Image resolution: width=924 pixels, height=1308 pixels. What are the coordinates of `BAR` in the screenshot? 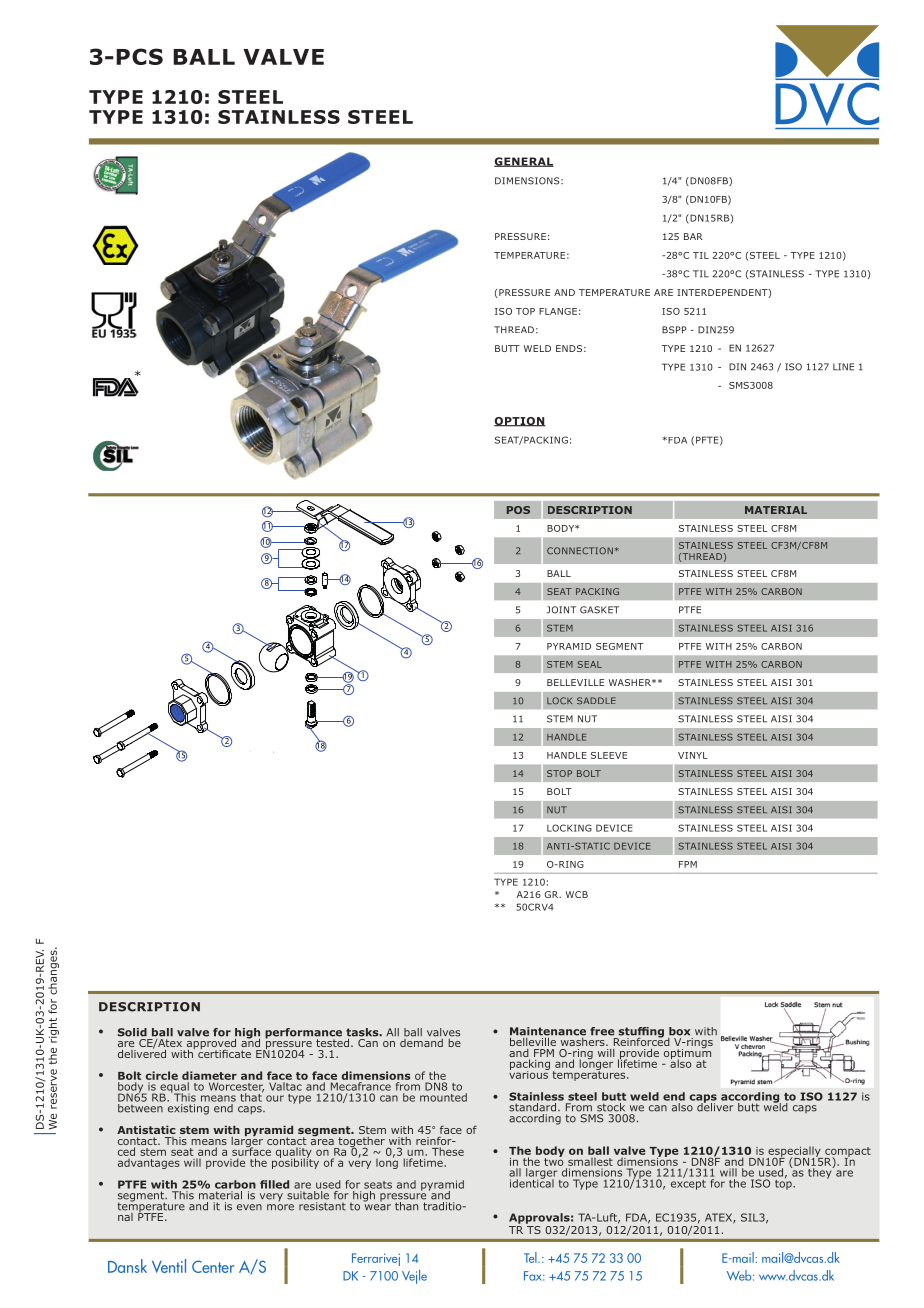 It's located at (693, 236).
